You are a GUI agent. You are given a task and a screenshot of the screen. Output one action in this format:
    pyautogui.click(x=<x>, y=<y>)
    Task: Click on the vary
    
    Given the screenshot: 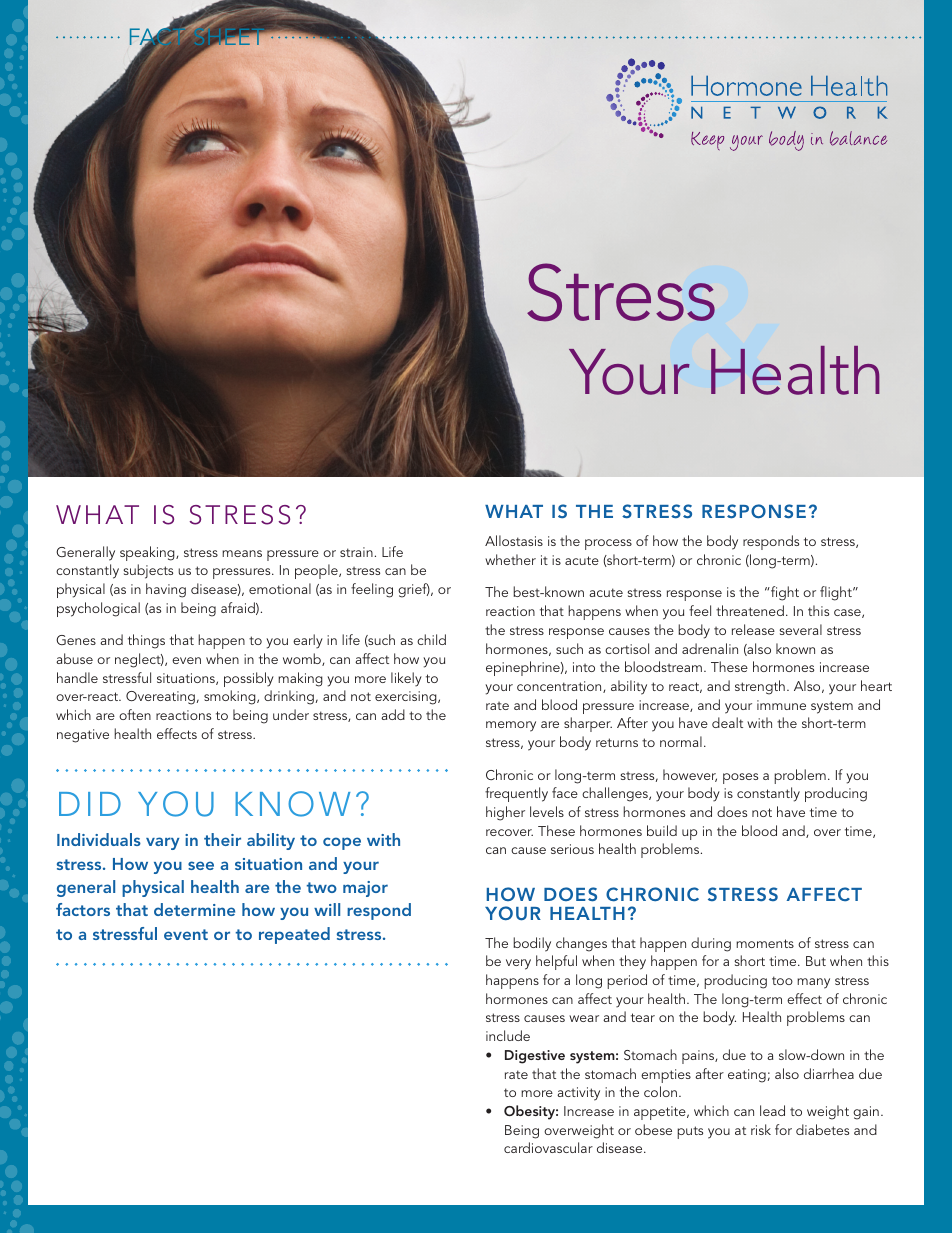 What is the action you would take?
    pyautogui.click(x=162, y=843)
